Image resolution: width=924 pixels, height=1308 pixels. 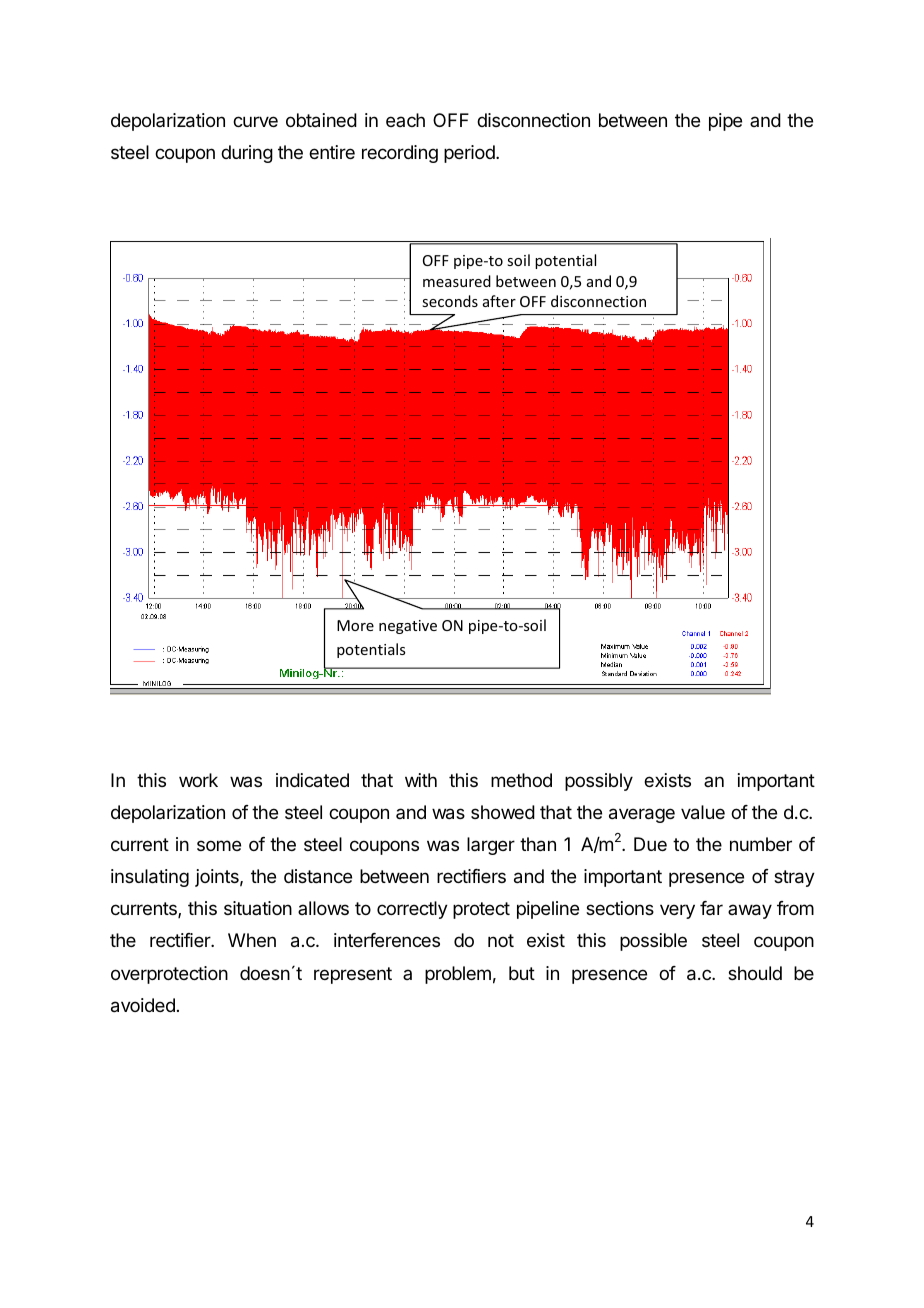 What do you see at coordinates (470, 154) in the screenshot?
I see `period` at bounding box center [470, 154].
